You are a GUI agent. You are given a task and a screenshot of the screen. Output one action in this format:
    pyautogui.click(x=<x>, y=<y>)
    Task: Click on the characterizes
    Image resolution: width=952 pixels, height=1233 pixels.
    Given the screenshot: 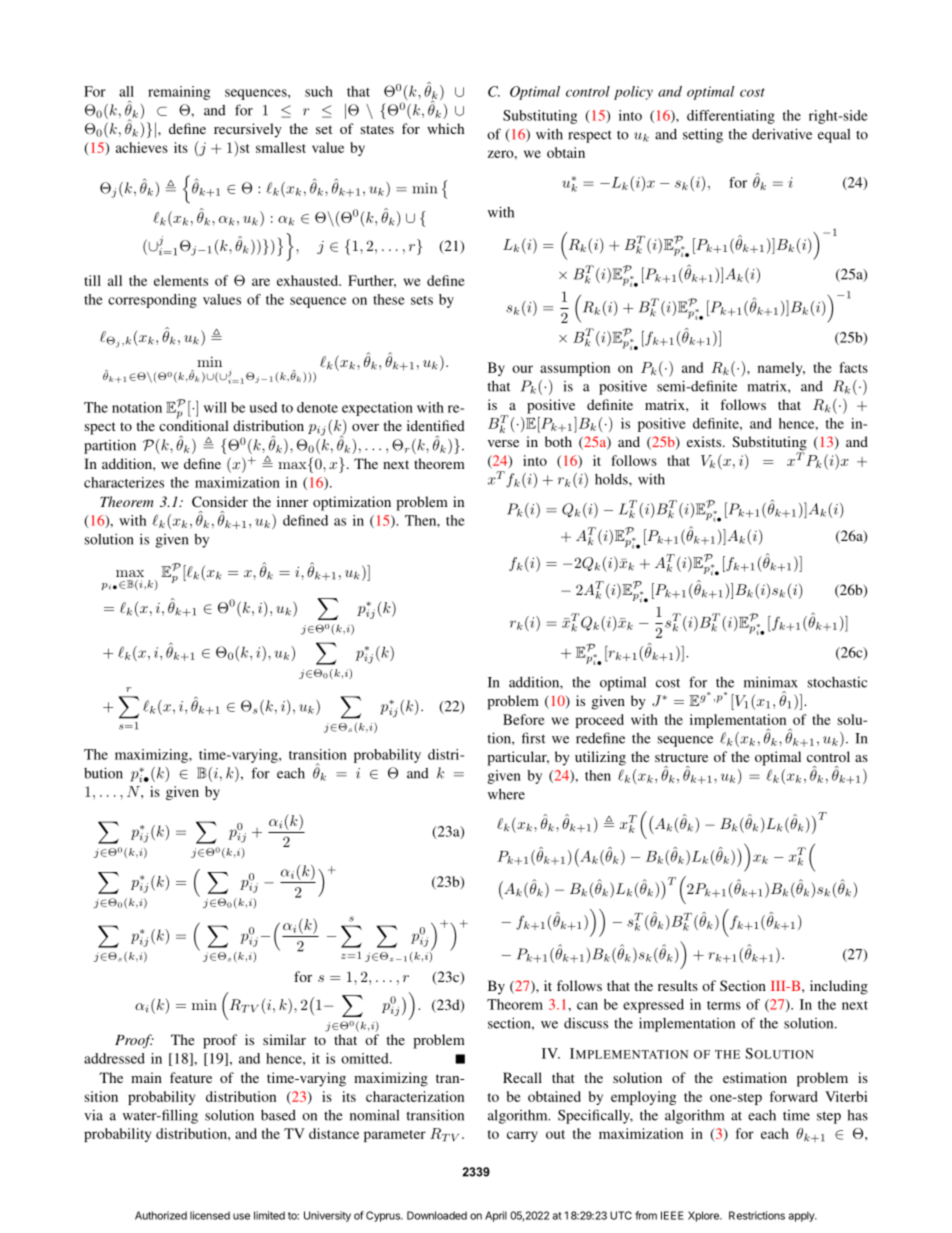 What is the action you would take?
    pyautogui.click(x=124, y=482)
